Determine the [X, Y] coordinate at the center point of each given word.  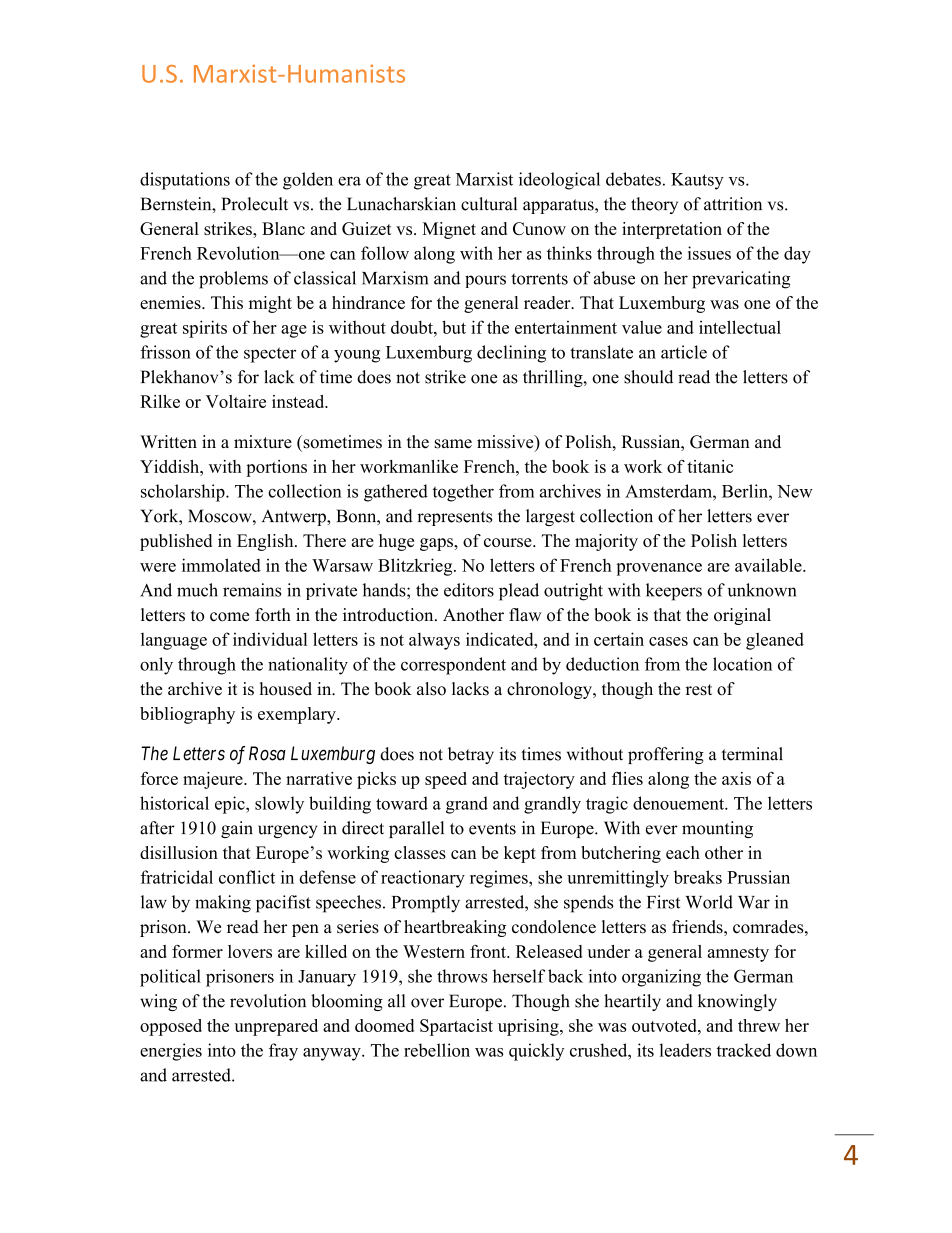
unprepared [276, 1027]
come [229, 617]
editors [469, 590]
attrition [733, 204]
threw [759, 1025]
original [742, 616]
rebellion [437, 1050]
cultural [489, 204]
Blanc [283, 228]
